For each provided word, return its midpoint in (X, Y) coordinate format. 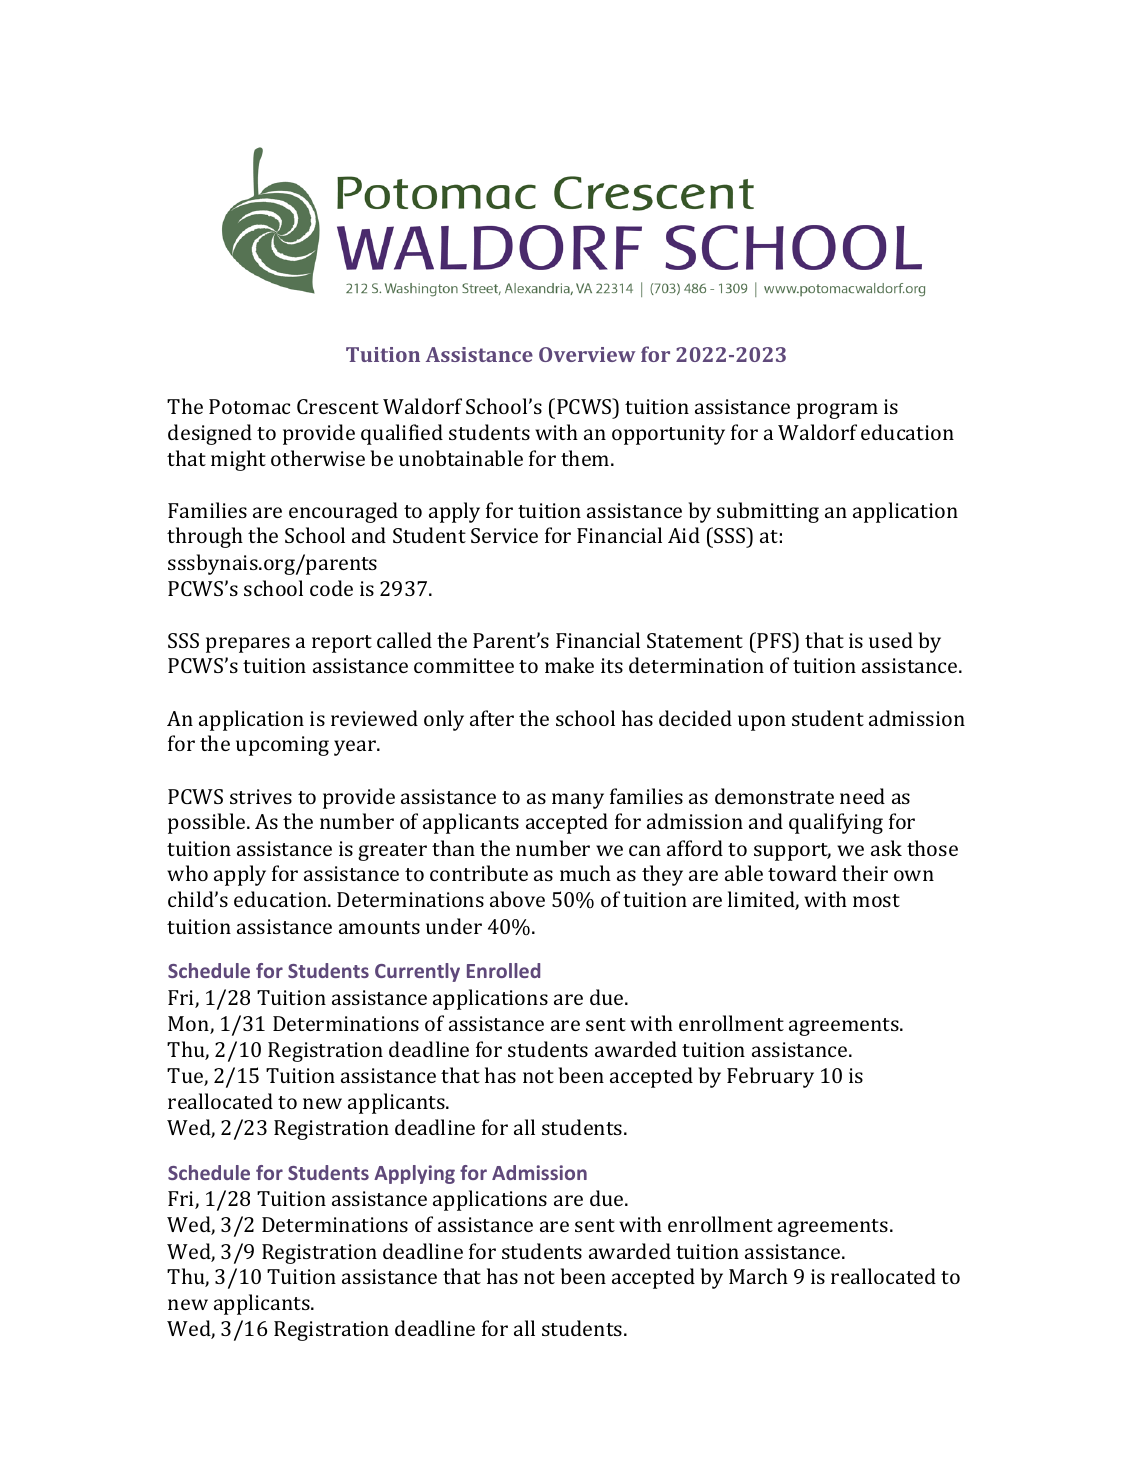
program (837, 411)
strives (261, 796)
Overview (587, 354)
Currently (417, 972)
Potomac (249, 406)
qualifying (836, 823)
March (758, 1276)
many (578, 801)
